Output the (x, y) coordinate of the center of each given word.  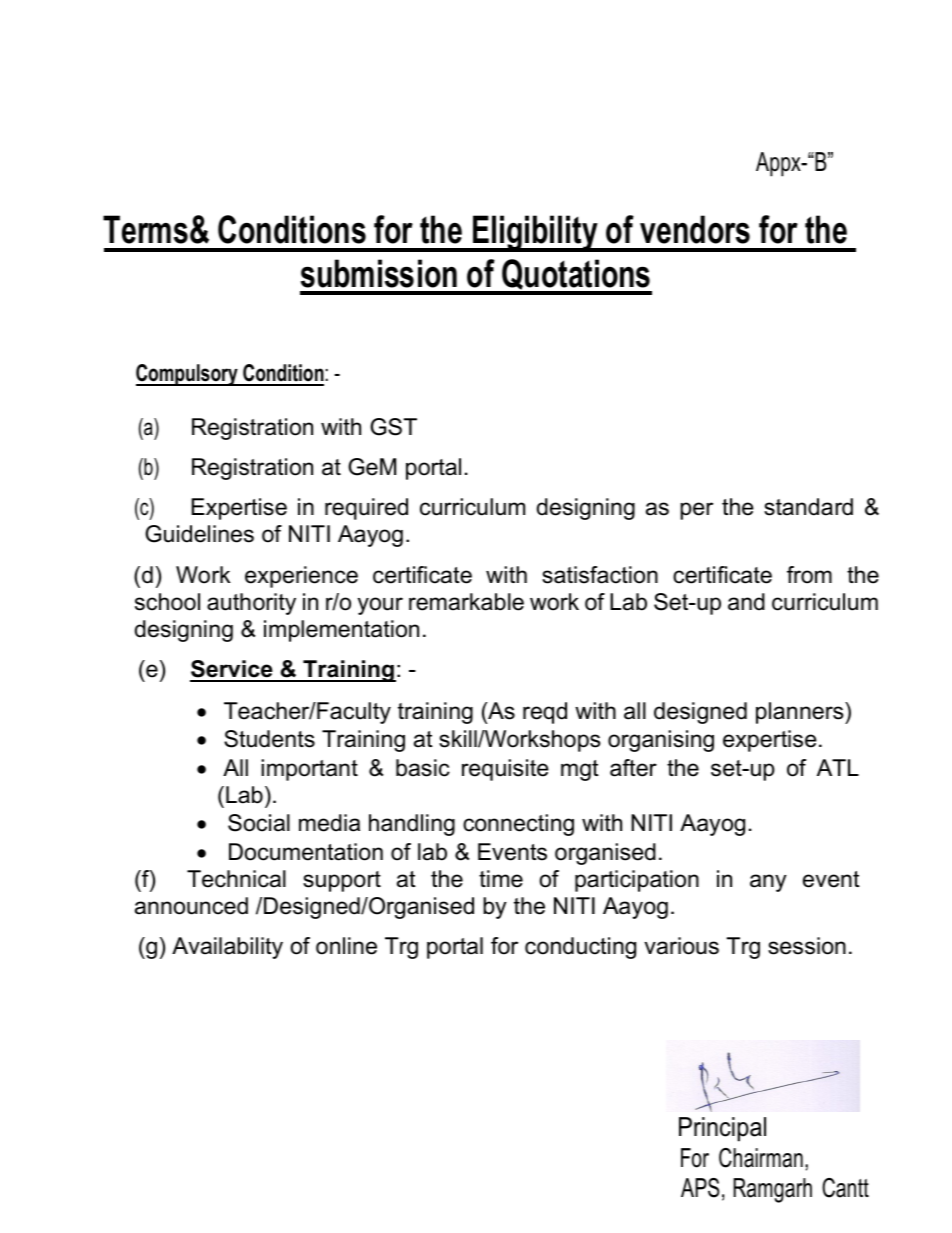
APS (700, 1188)
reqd (545, 713)
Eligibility (535, 233)
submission (379, 273)
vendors (695, 229)
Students (269, 739)
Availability (227, 948)
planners (801, 713)
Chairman (761, 1158)
